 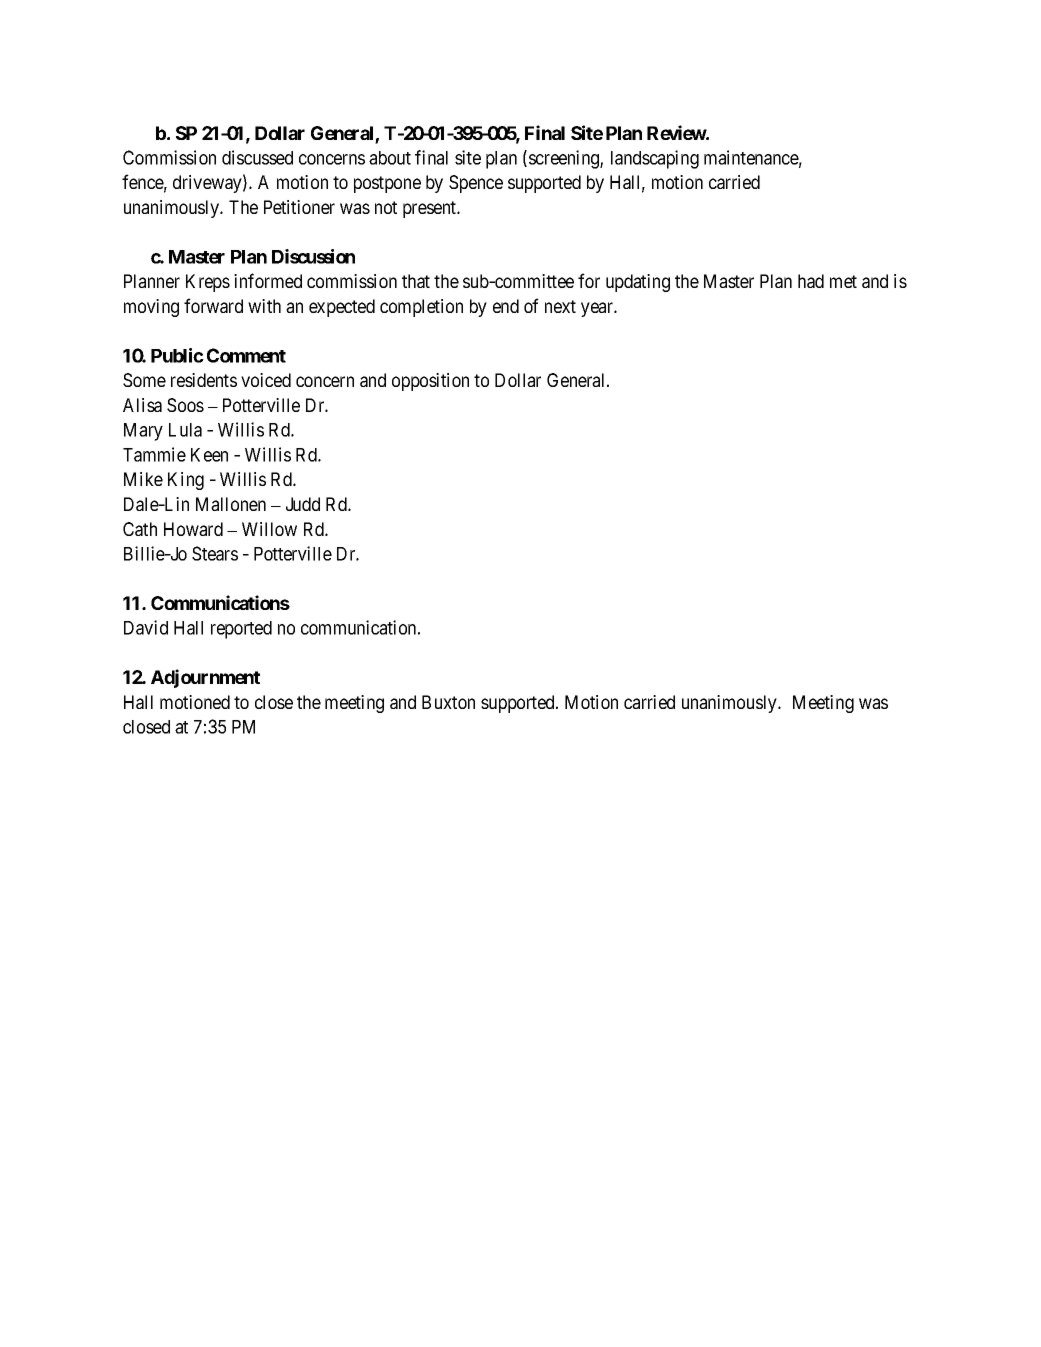 I want to click on landscaping, so click(x=655, y=159).
